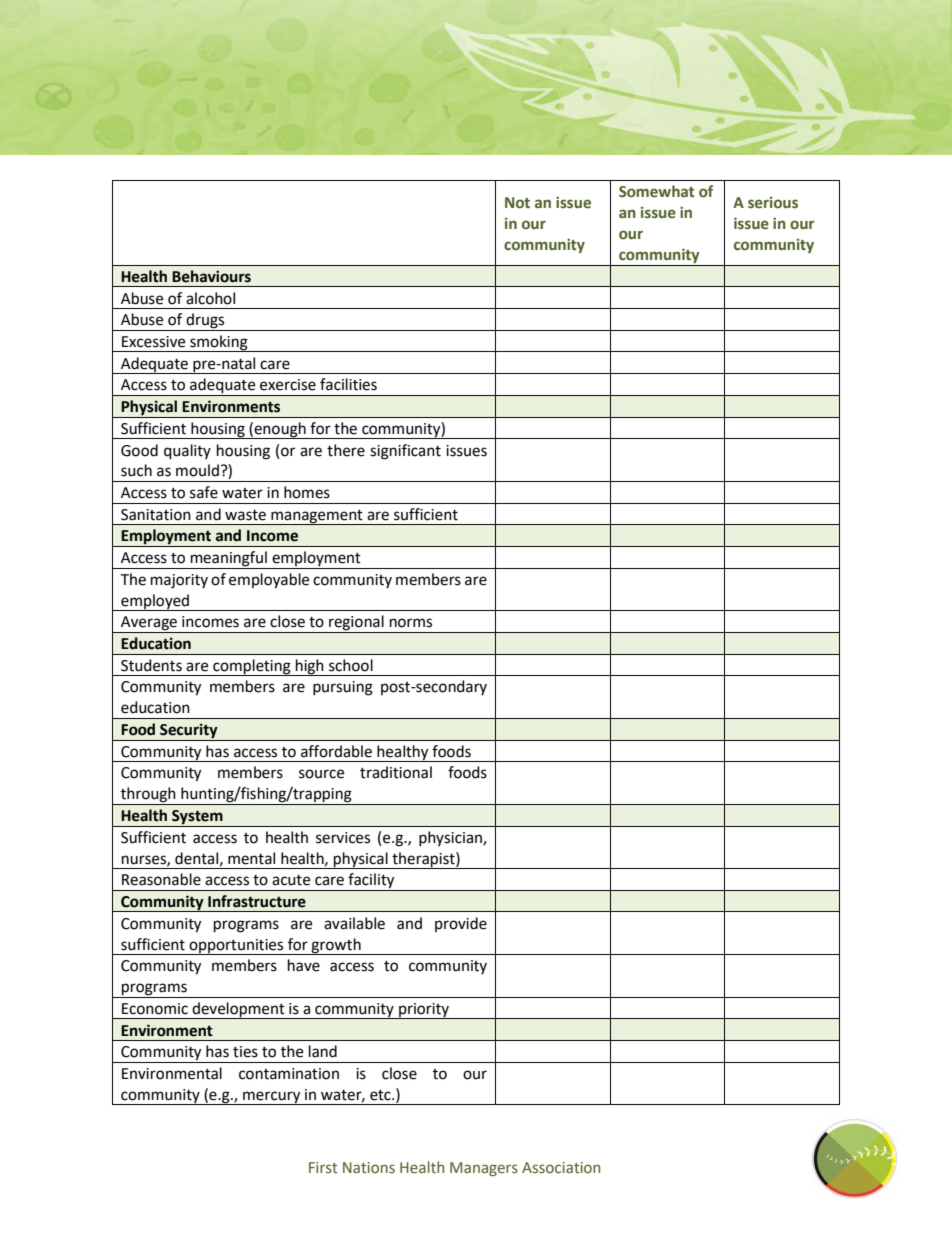  I want to click on mercury, so click(272, 1098).
